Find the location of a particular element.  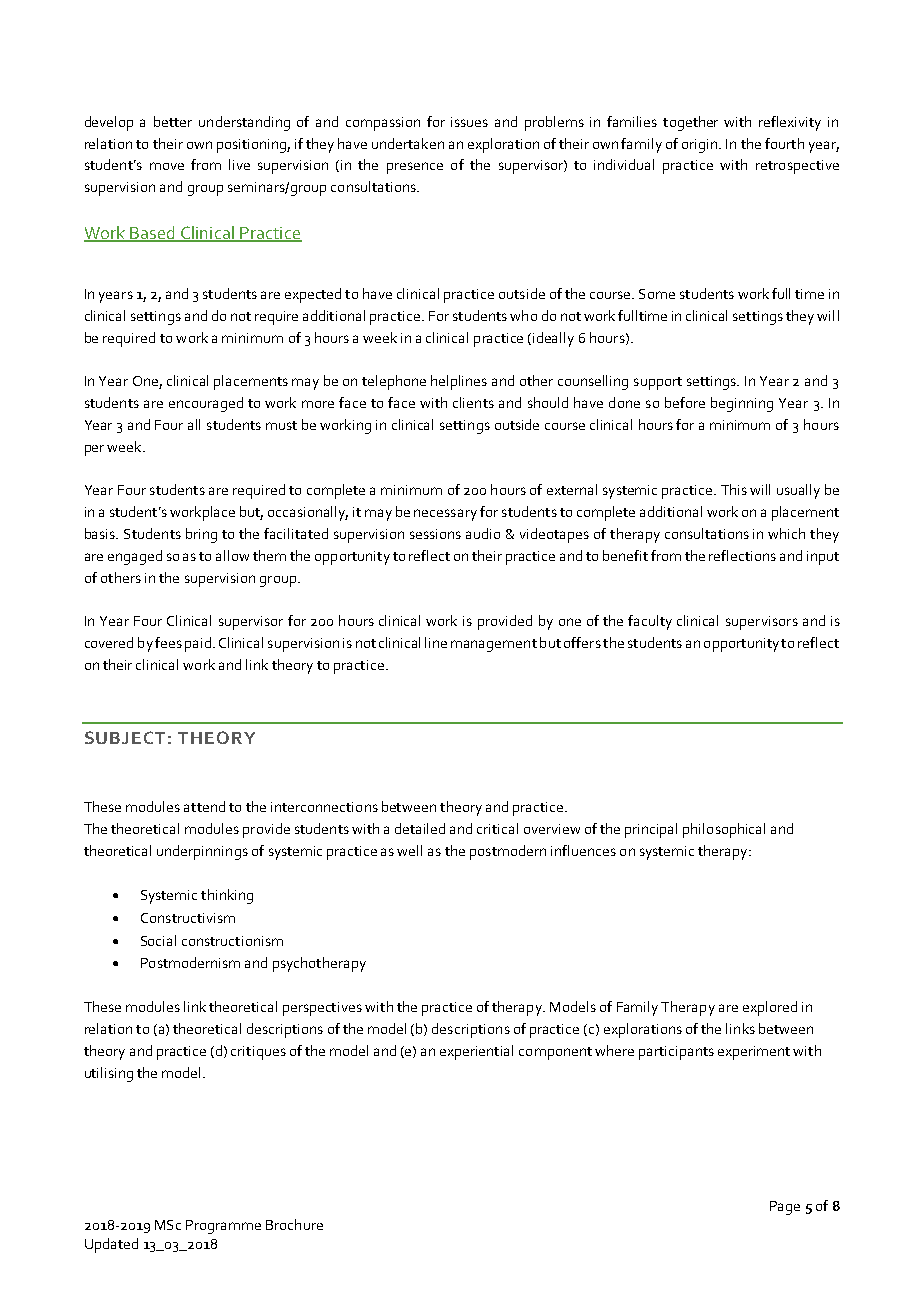

Page is located at coordinates (785, 1208).
